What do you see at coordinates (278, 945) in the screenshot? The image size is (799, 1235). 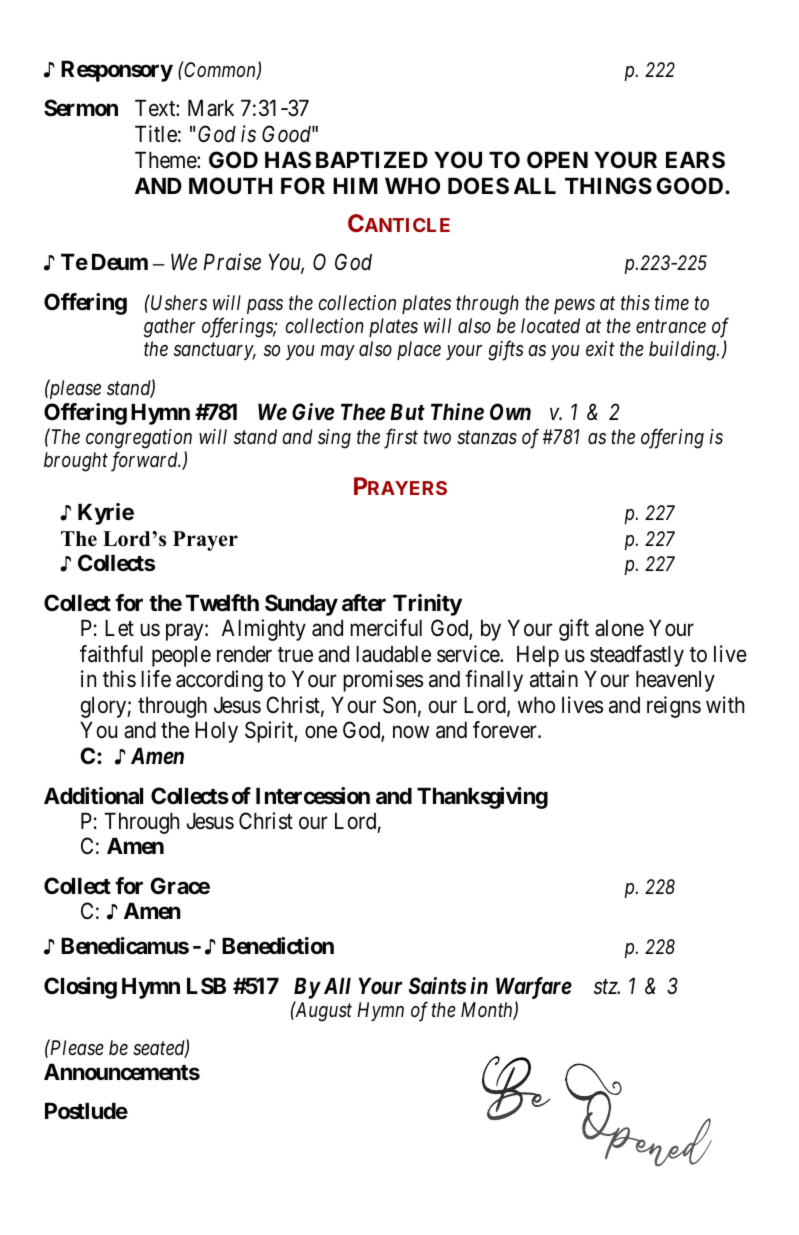 I see `Benediction` at bounding box center [278, 945].
